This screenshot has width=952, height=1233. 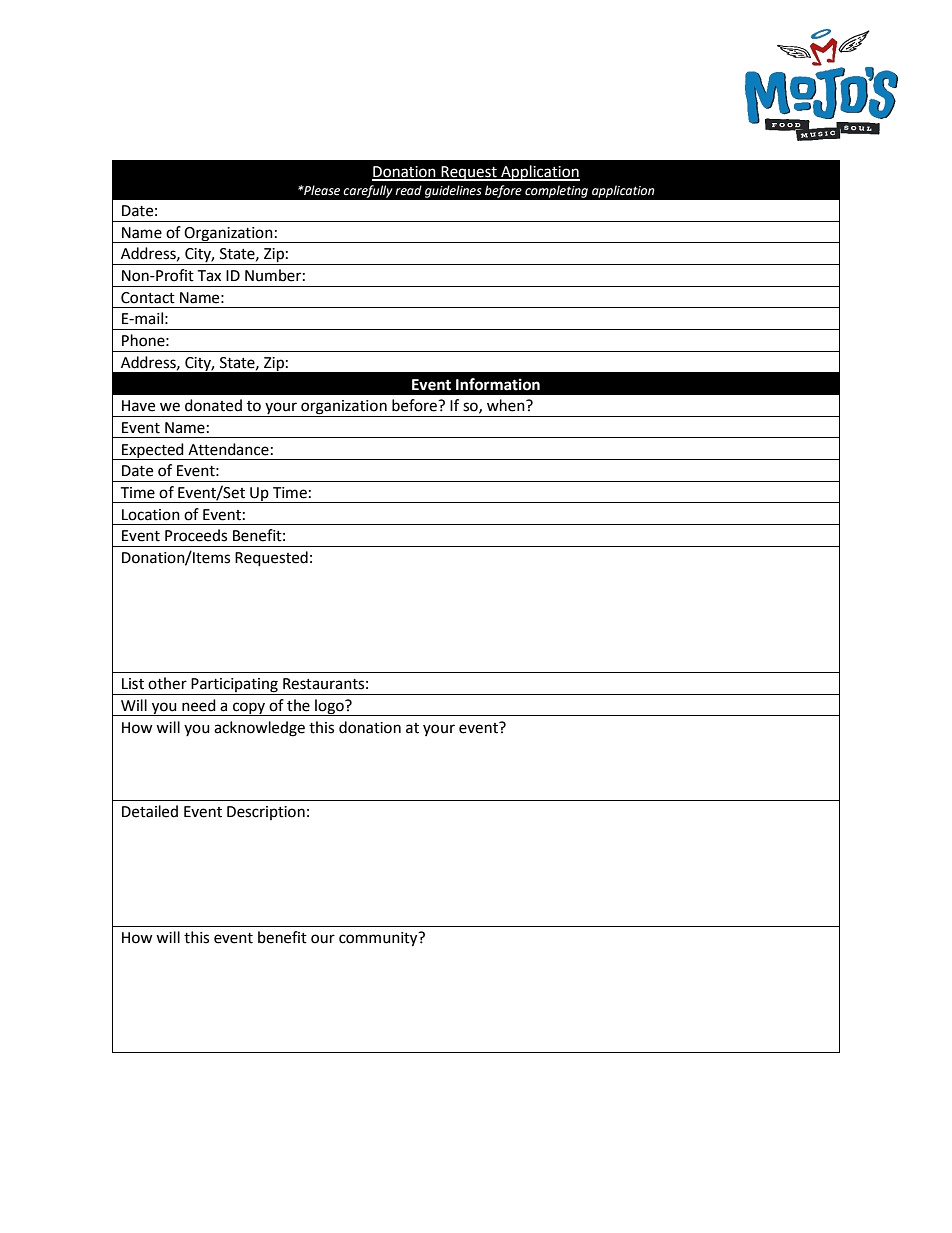 What do you see at coordinates (209, 276) in the screenshot?
I see `Tax` at bounding box center [209, 276].
